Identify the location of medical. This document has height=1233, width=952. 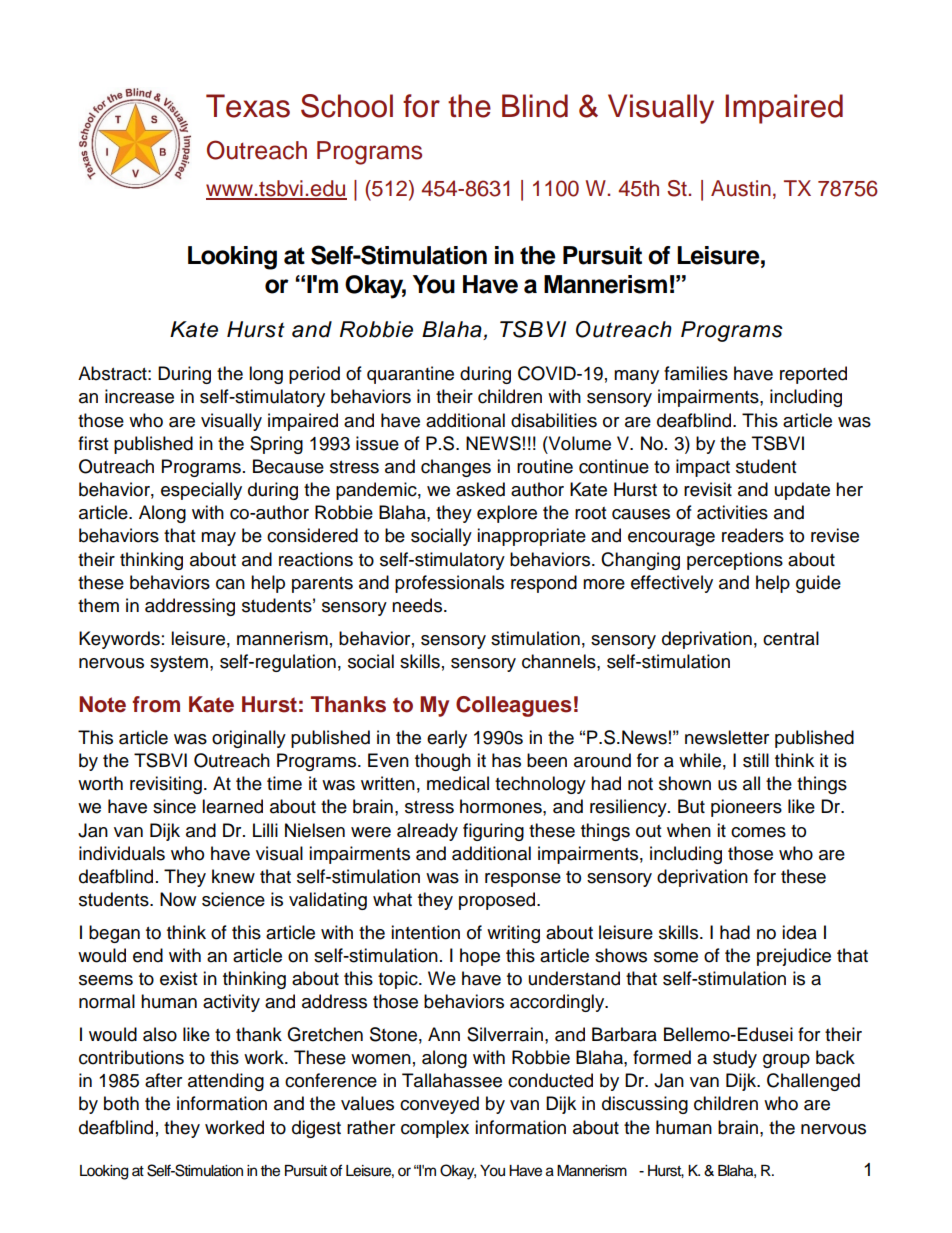
(458, 783).
